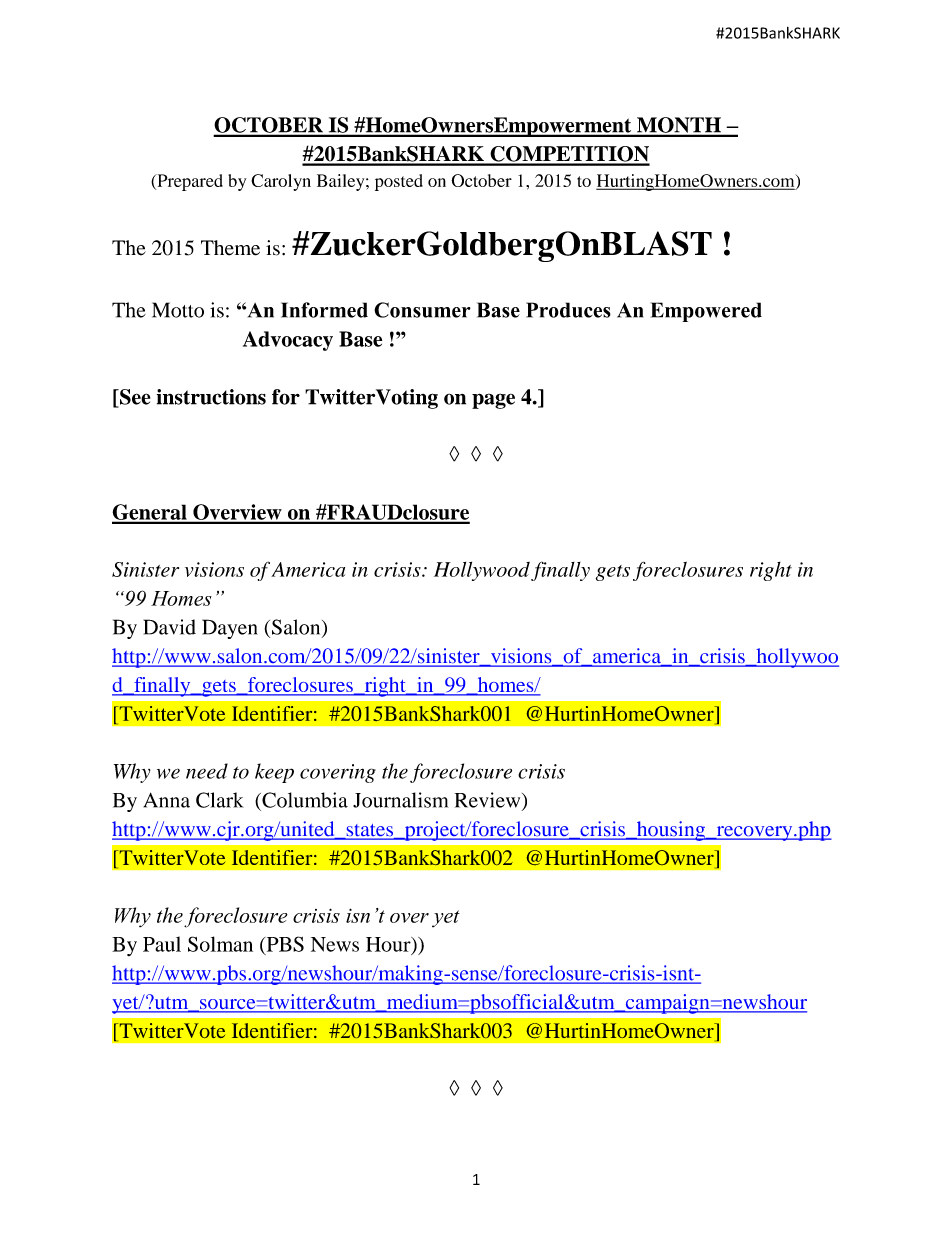 The image size is (952, 1233). What do you see at coordinates (162, 944) in the screenshot?
I see `Paul` at bounding box center [162, 944].
